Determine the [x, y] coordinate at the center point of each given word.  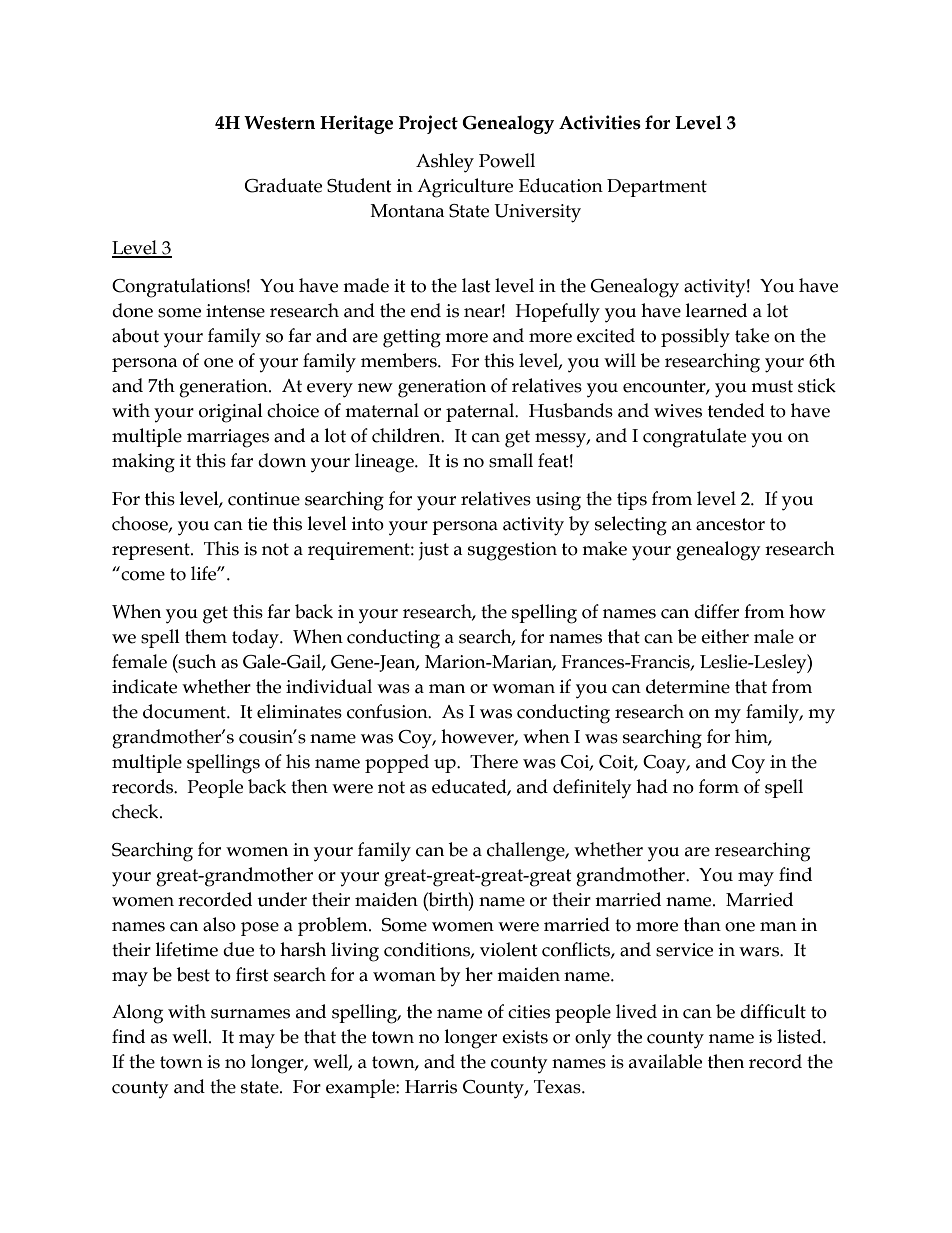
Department [657, 188]
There [494, 761]
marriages [228, 438]
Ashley [445, 163]
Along [137, 1014]
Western [279, 123]
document [185, 711]
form [719, 786]
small [511, 460]
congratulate [694, 438]
